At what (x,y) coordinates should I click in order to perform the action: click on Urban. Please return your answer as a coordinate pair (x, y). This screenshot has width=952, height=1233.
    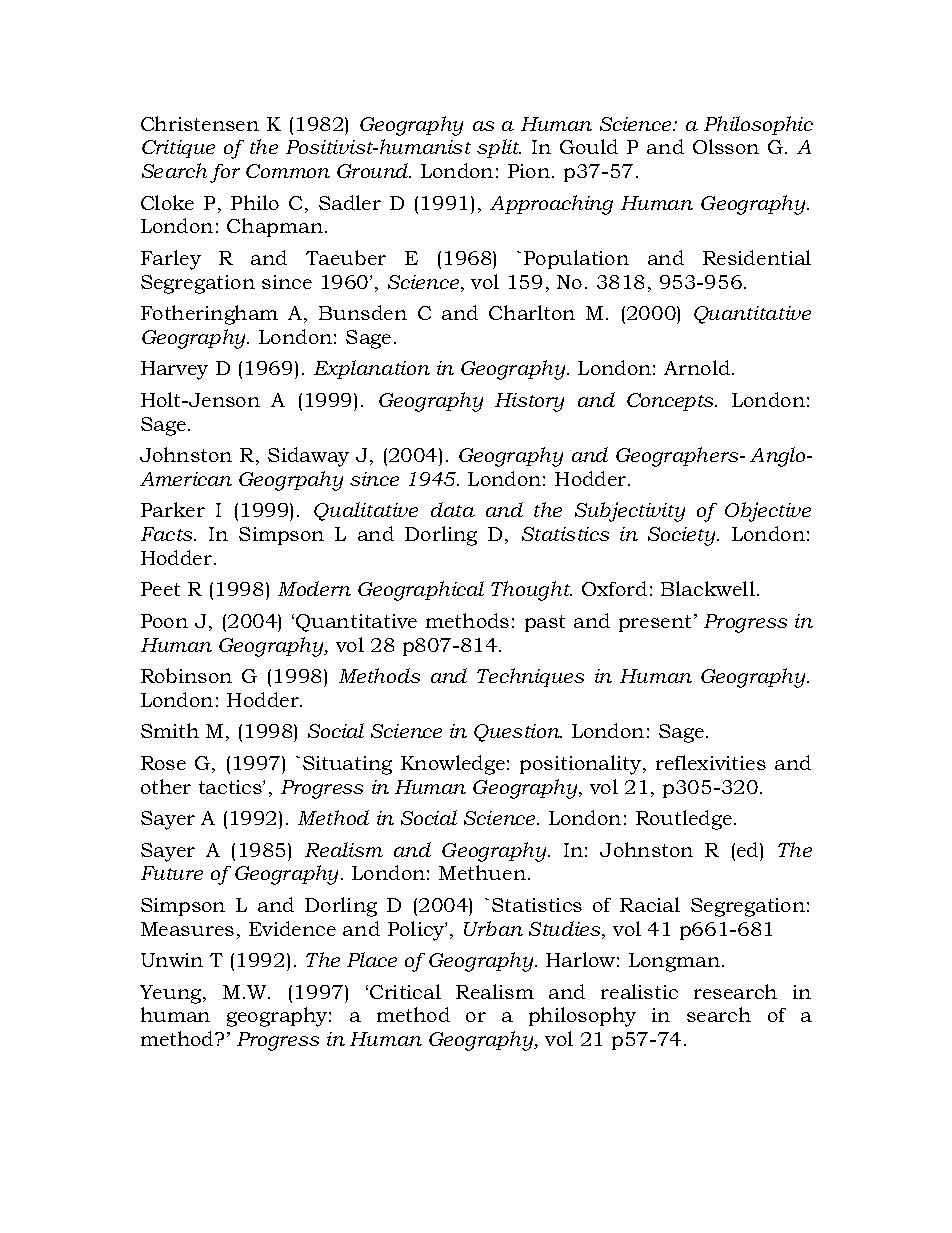
    Looking at the image, I should click on (493, 928).
